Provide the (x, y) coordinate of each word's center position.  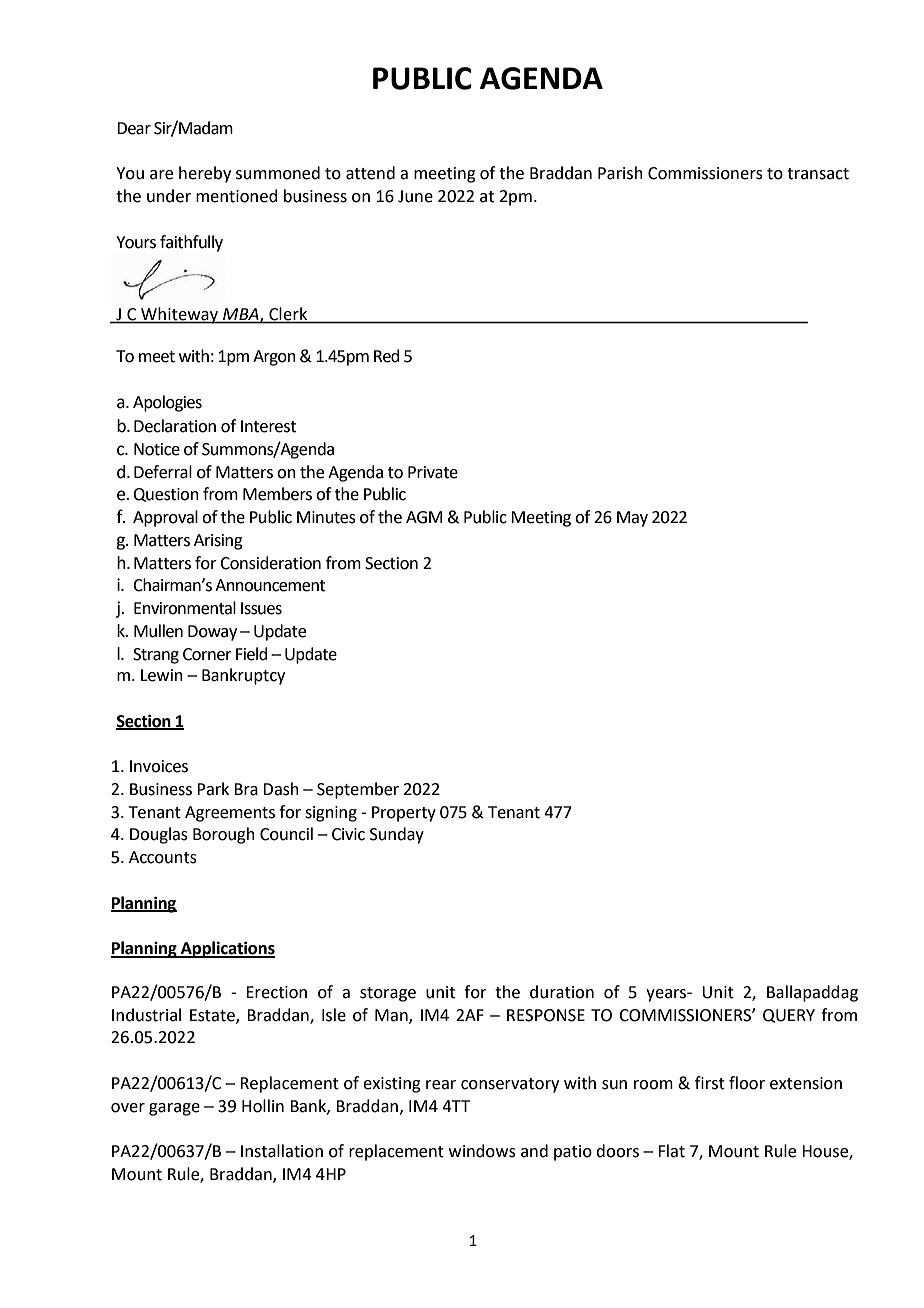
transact (818, 174)
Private (433, 472)
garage (174, 1109)
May (632, 519)
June (415, 196)
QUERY (789, 1016)
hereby (205, 174)
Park (213, 789)
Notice (157, 449)
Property (404, 814)
